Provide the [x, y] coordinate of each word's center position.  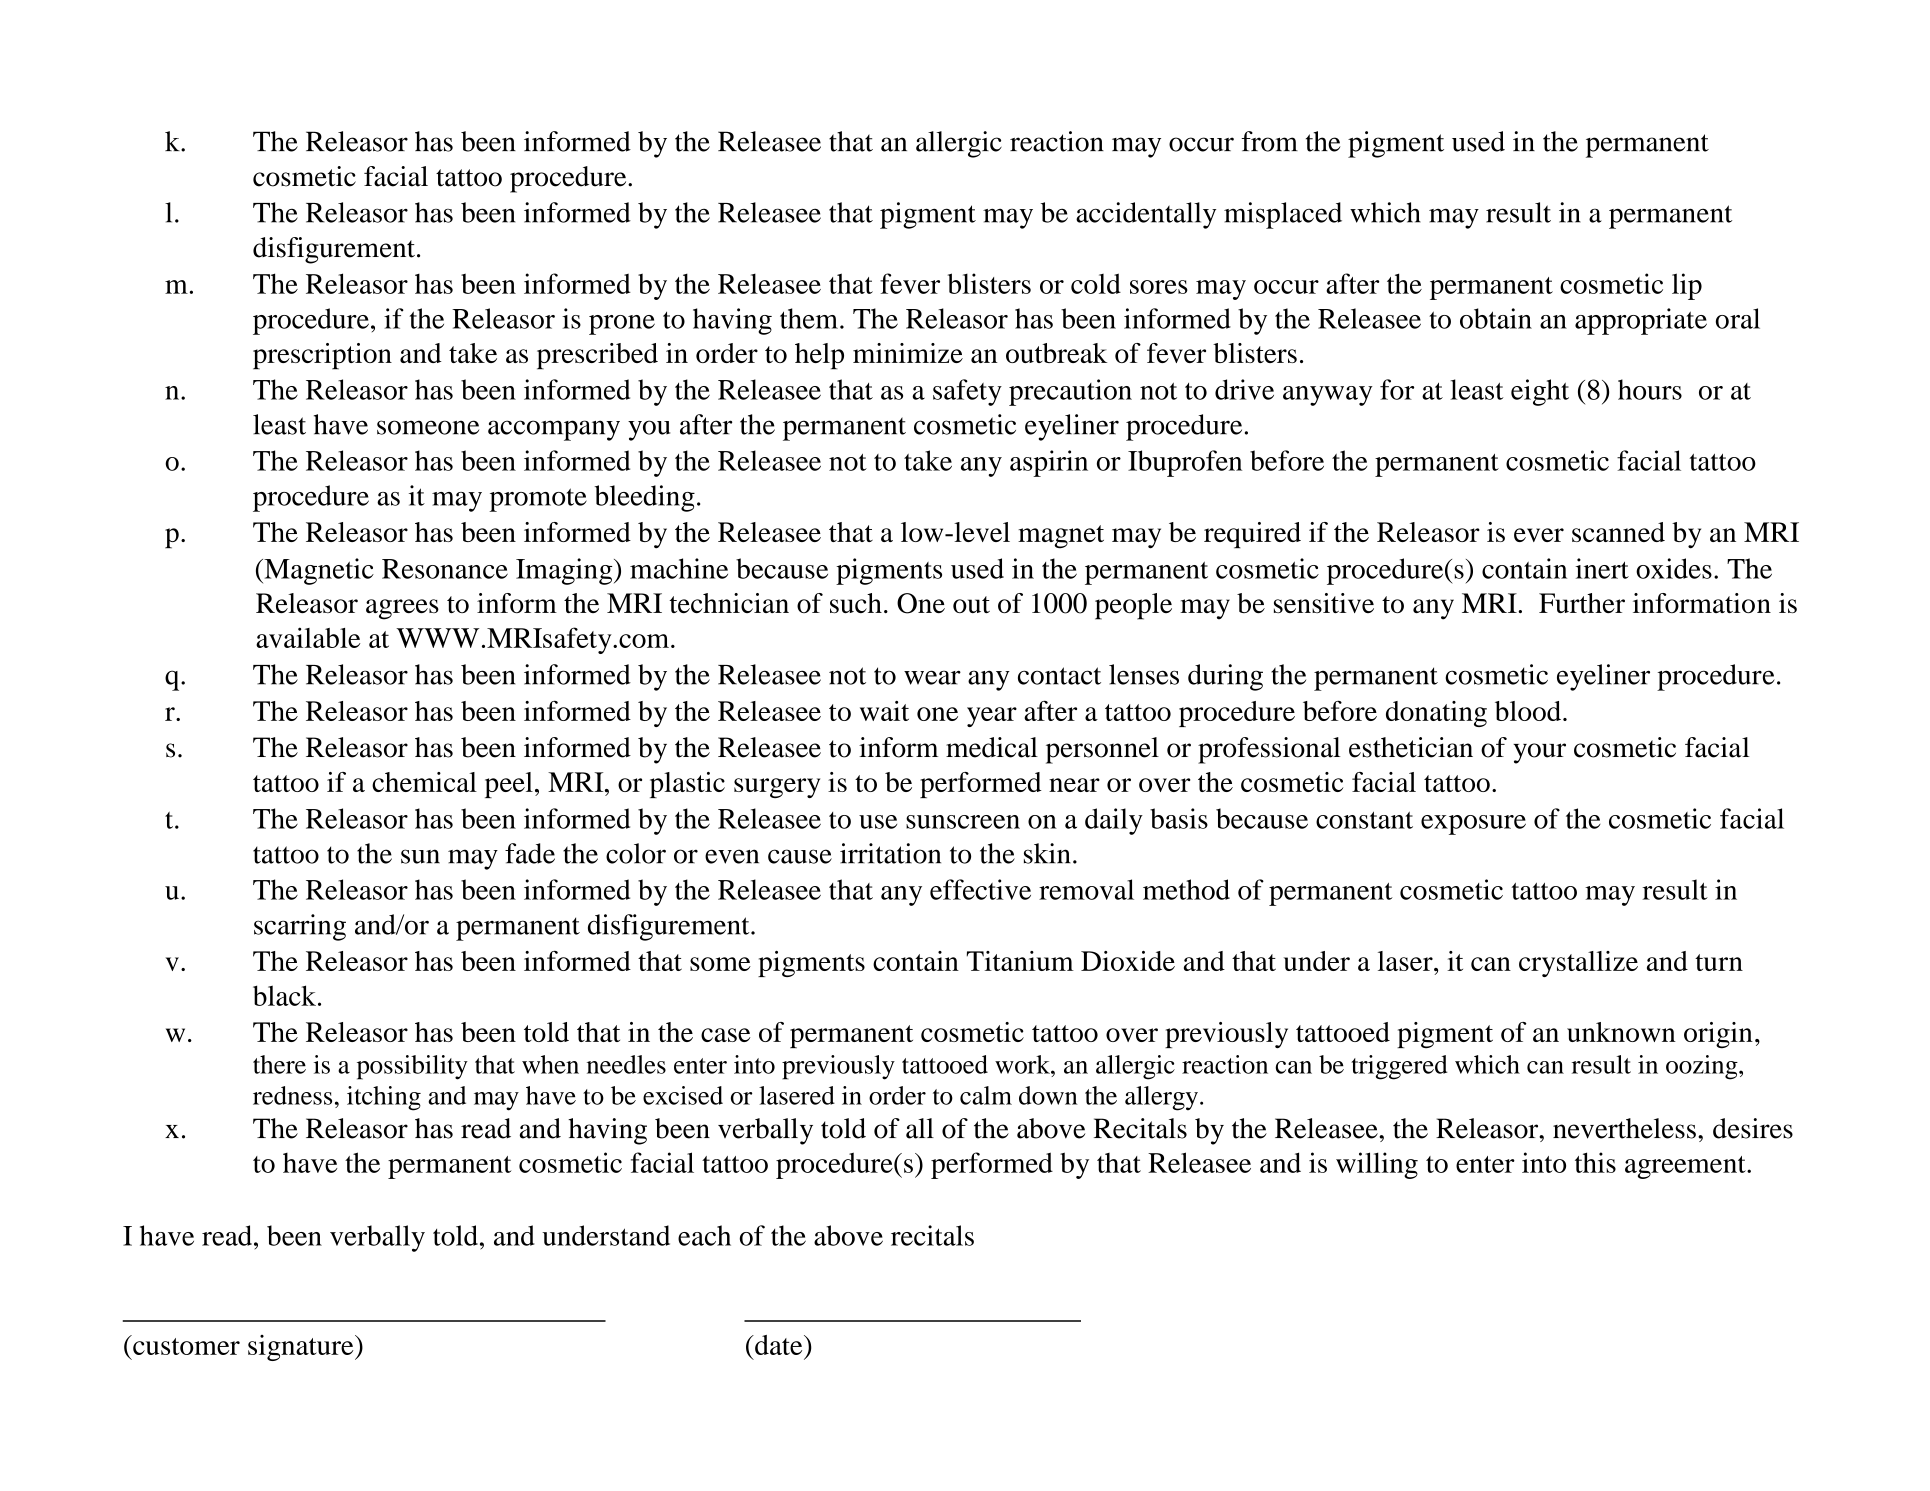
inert [1602, 568]
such [856, 603]
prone [622, 325]
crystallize [1578, 964]
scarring [300, 927]
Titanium [1020, 961]
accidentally [1146, 215]
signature [302, 1348]
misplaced [1283, 215]
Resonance [445, 569]
